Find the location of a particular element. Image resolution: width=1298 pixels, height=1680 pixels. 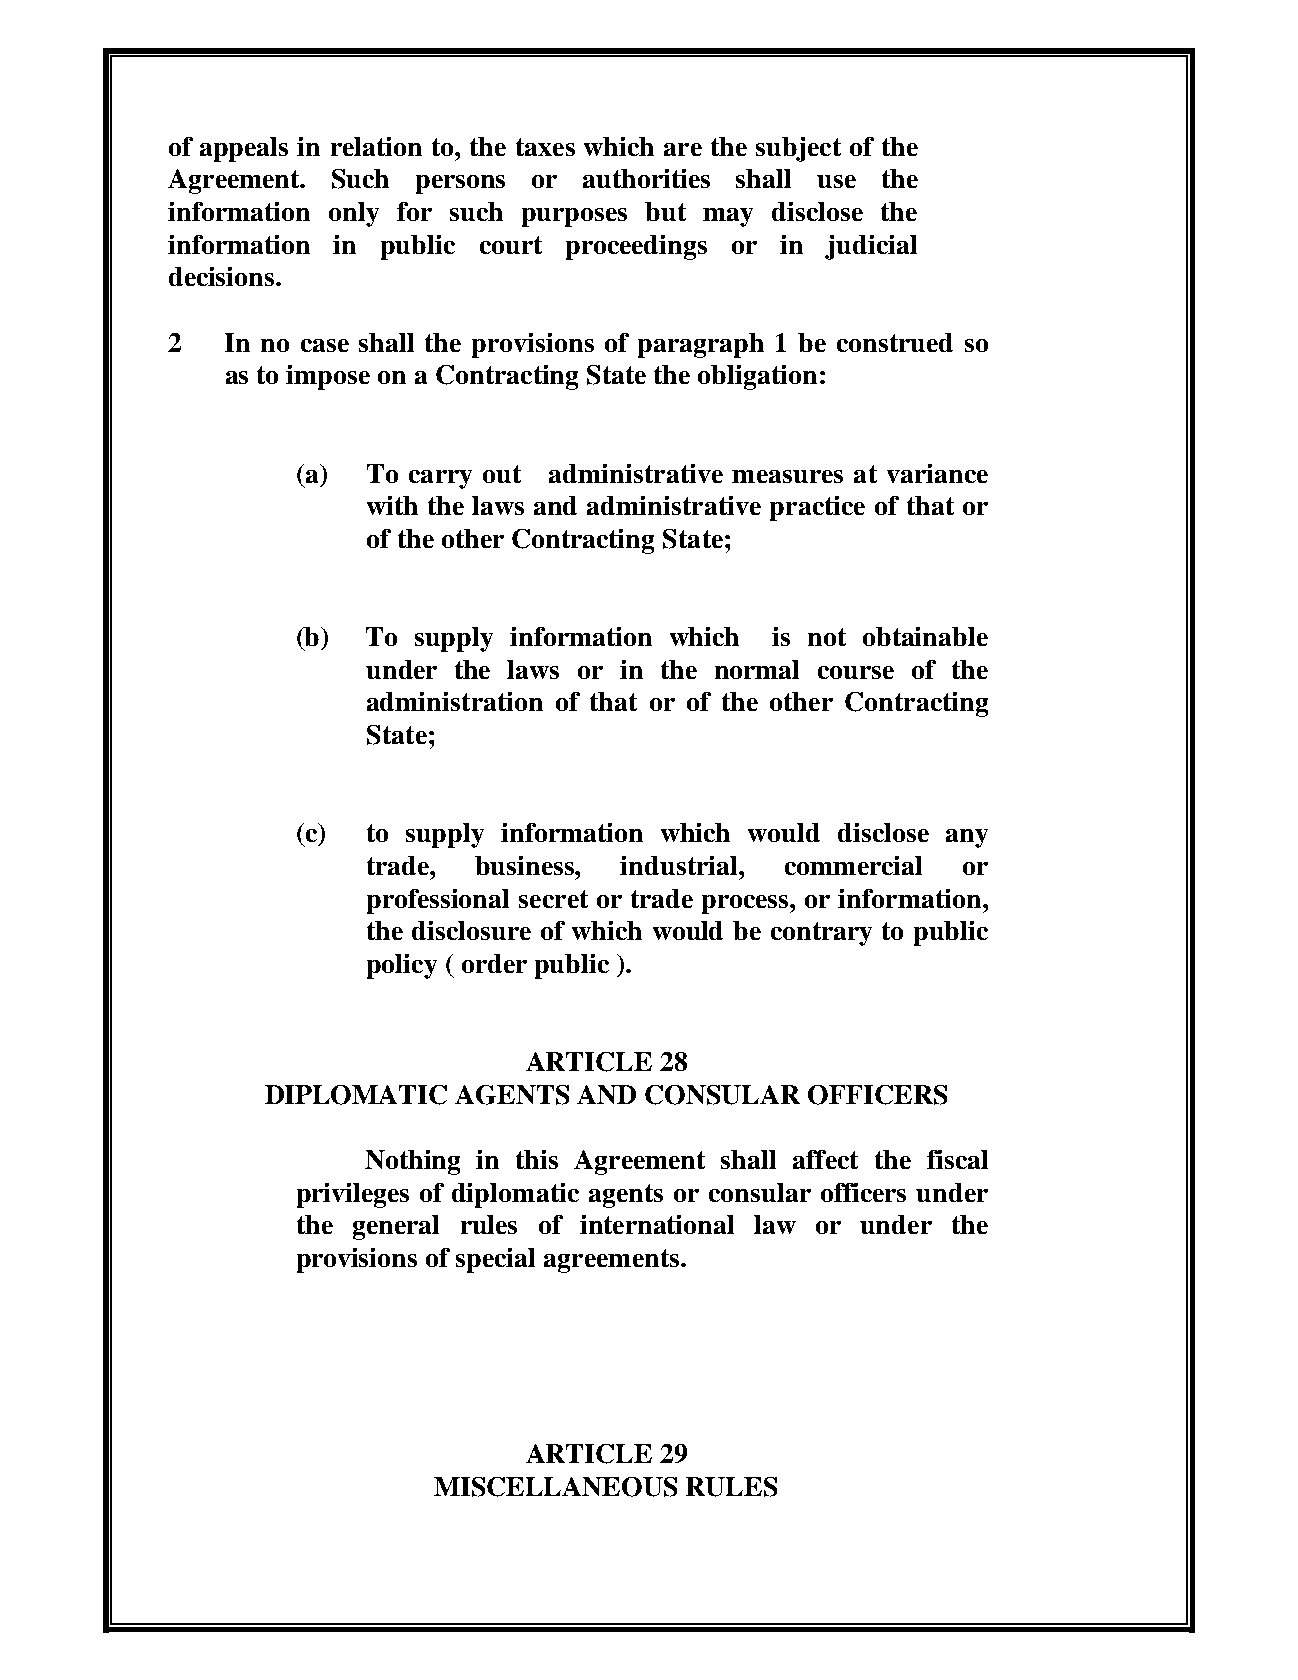

contrary is located at coordinates (821, 934).
